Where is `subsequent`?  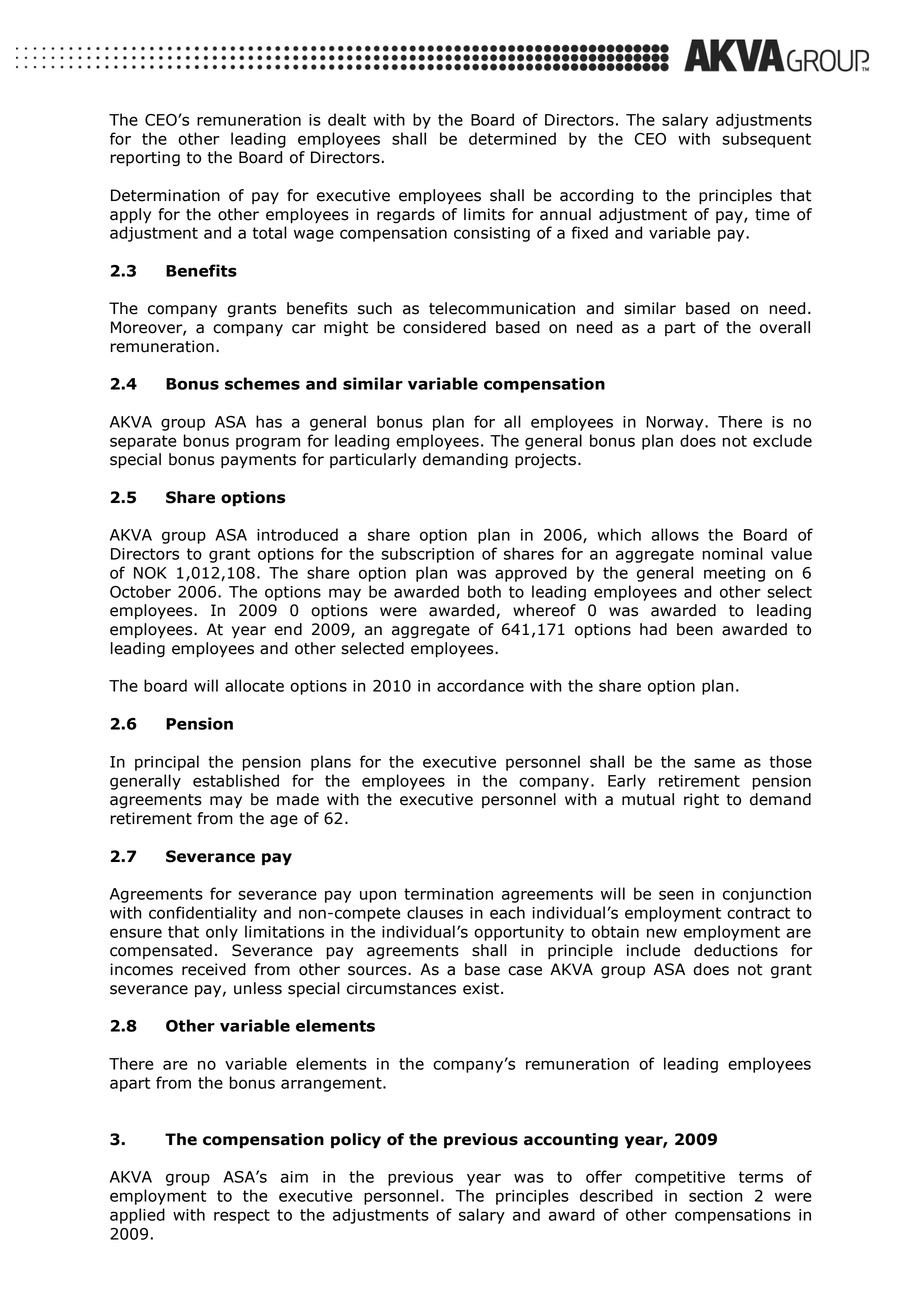 subsequent is located at coordinates (766, 140).
